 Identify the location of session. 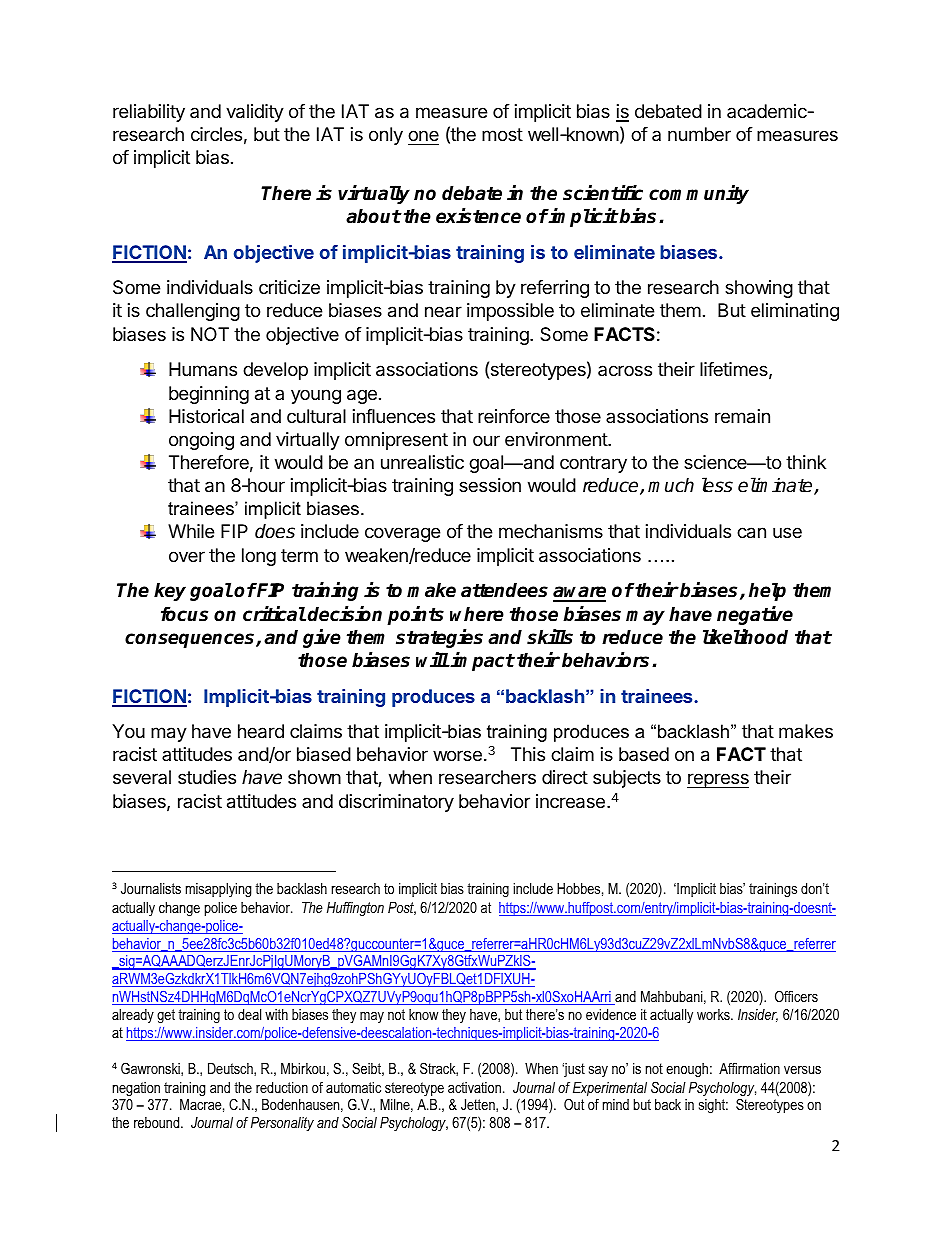
(490, 485).
